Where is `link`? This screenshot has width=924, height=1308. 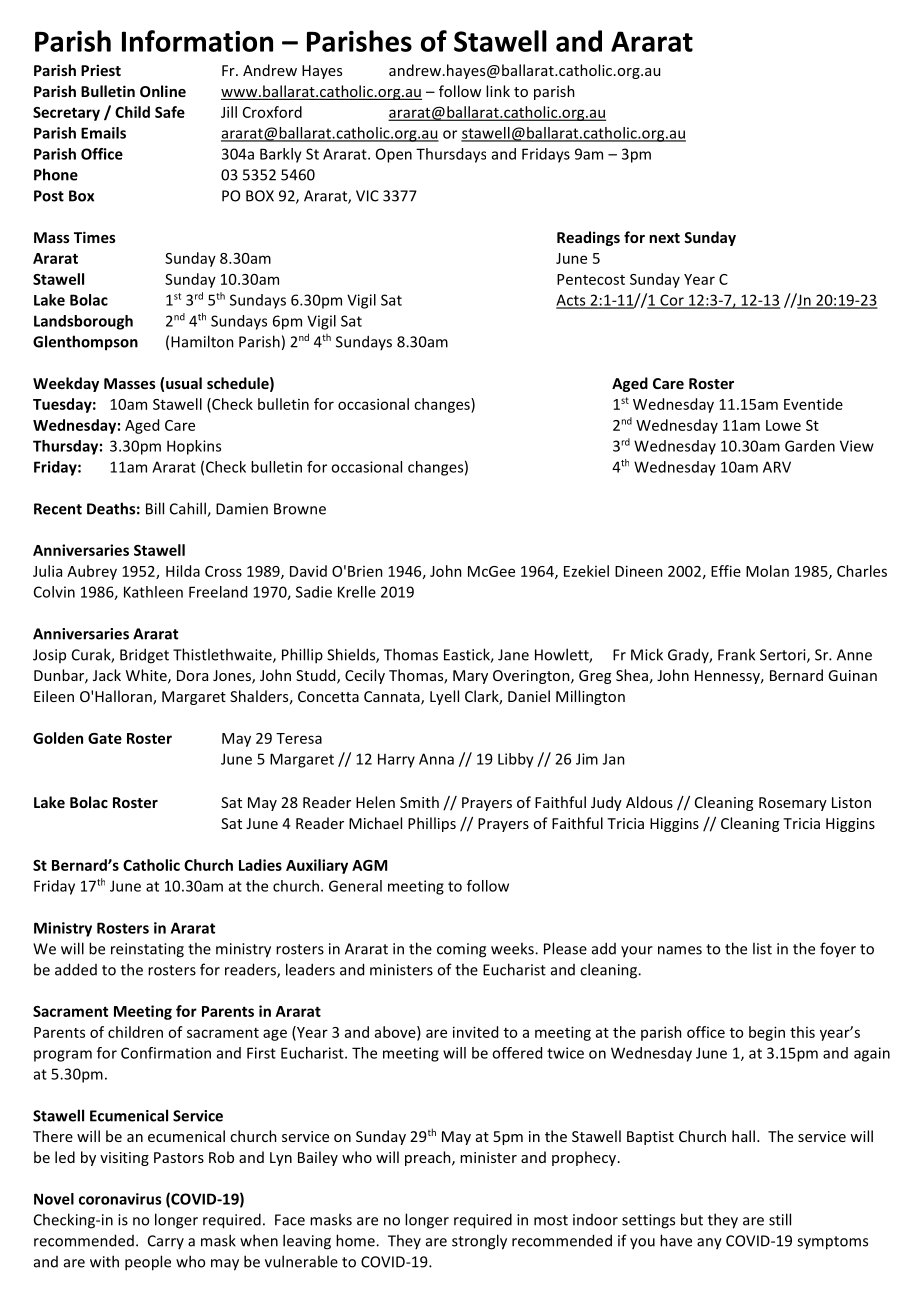 link is located at coordinates (498, 91).
